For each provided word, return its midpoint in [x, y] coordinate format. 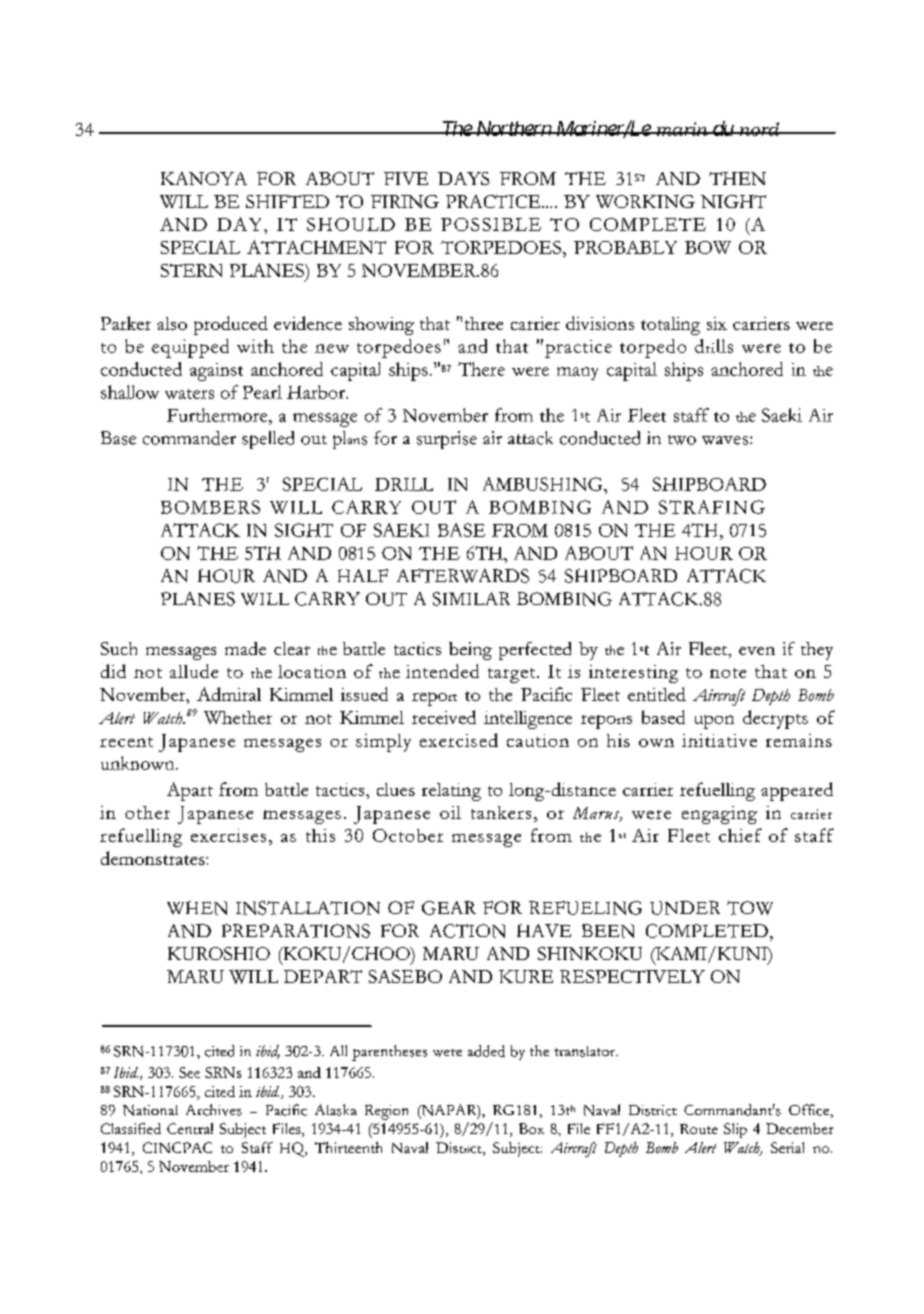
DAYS [463, 178]
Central [190, 1128]
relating [451, 792]
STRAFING [712, 507]
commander [189, 438]
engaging [719, 815]
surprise [447, 440]
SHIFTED [287, 201]
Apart [190, 791]
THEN [737, 178]
